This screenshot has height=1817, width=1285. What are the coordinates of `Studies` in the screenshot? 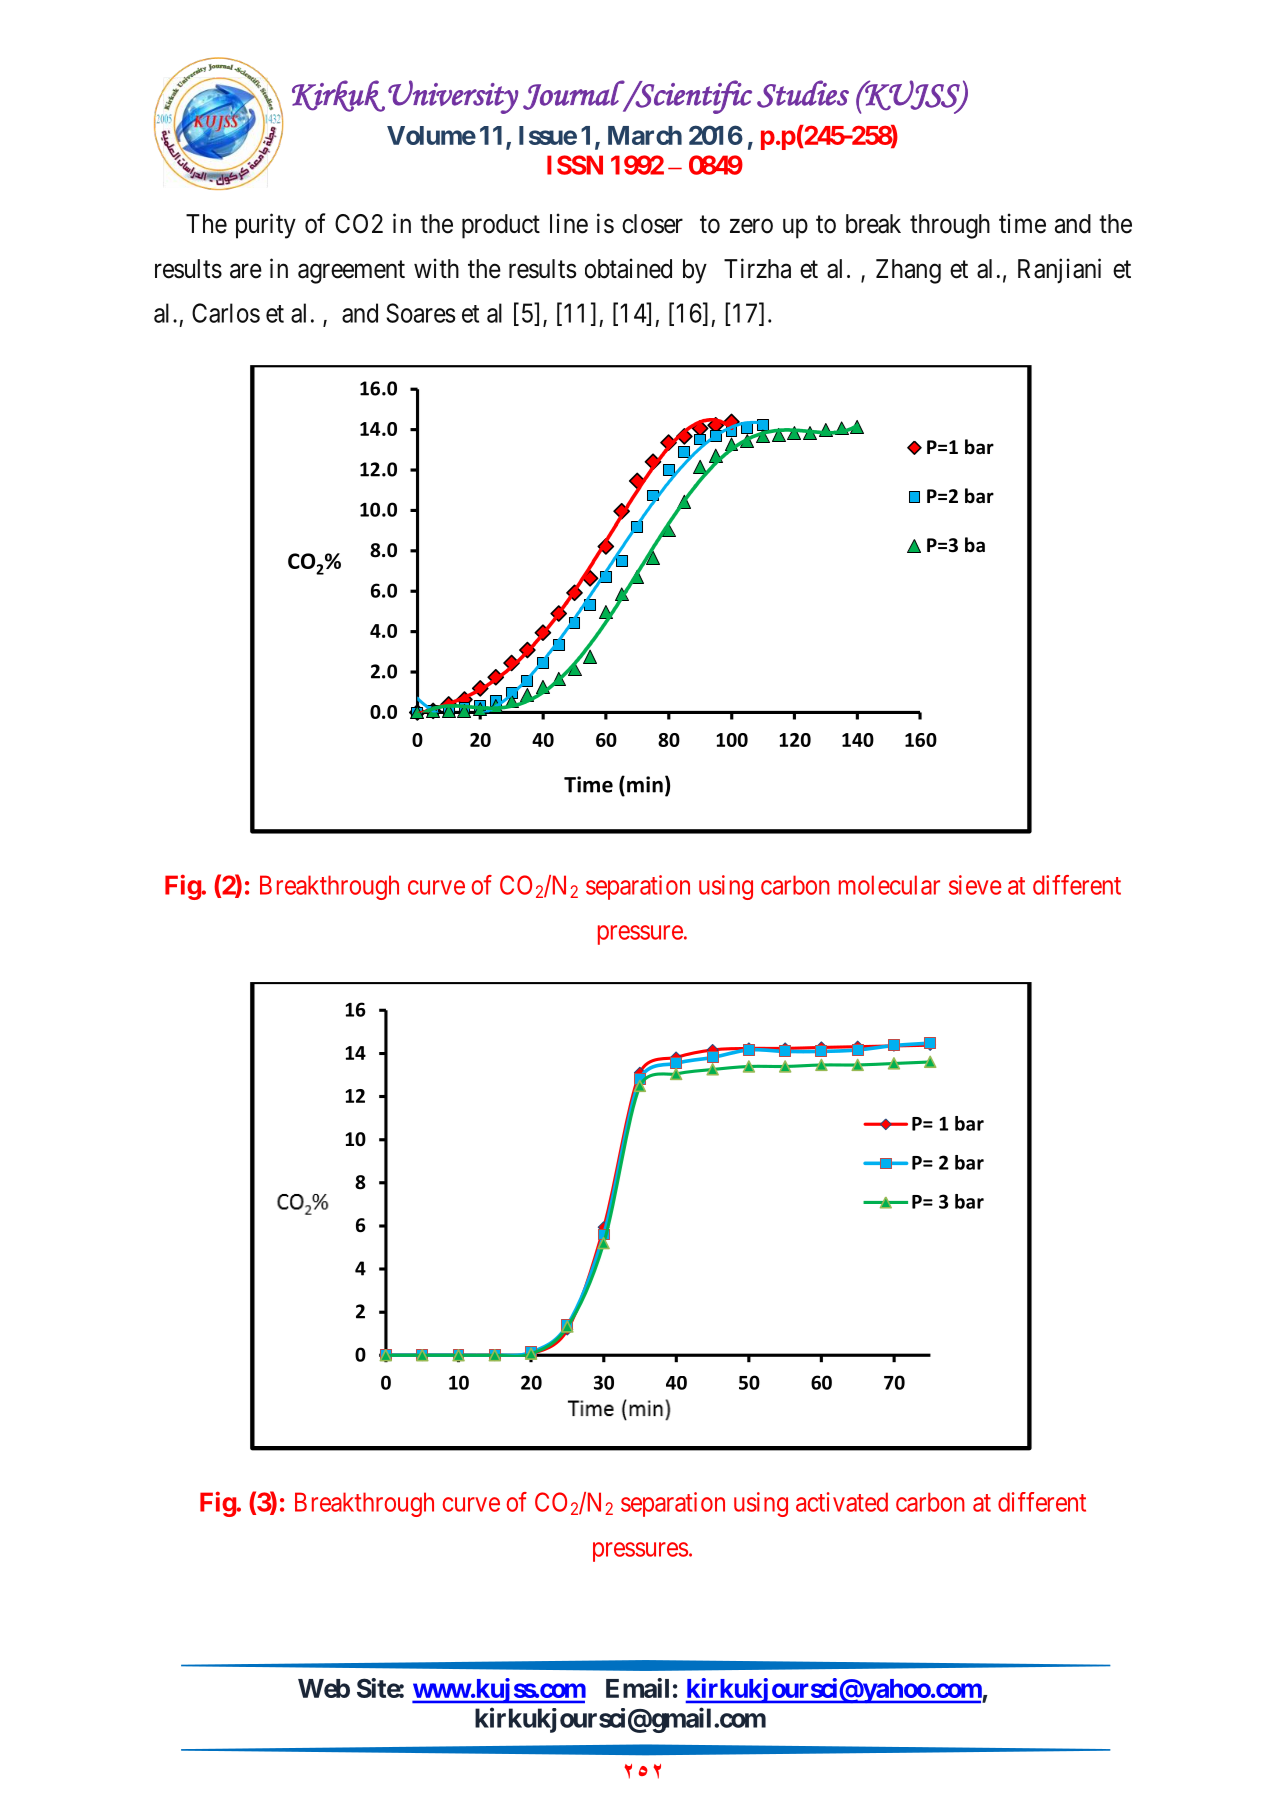 It's located at (803, 94).
